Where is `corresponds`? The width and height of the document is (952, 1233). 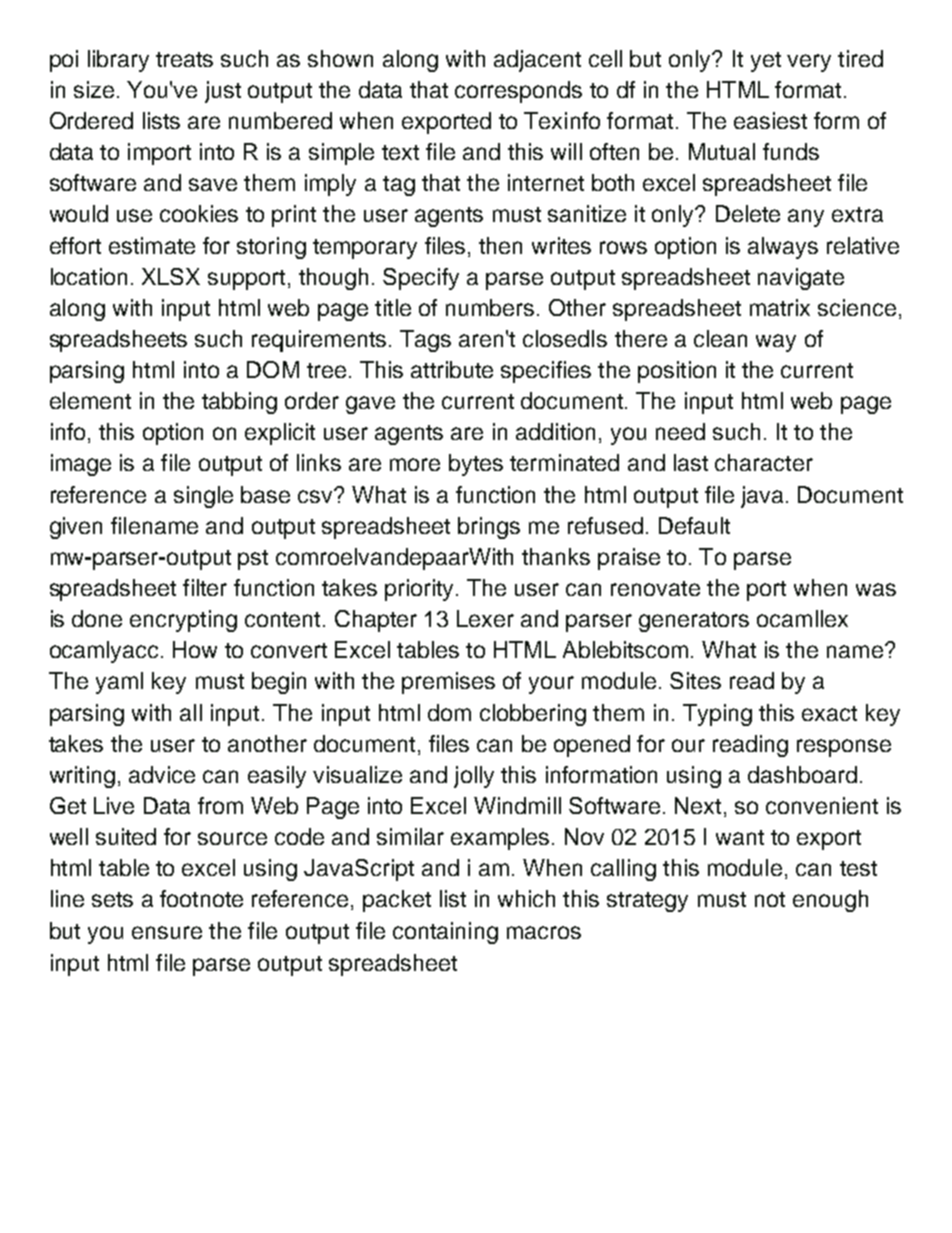
corresponds is located at coordinates (518, 92).
